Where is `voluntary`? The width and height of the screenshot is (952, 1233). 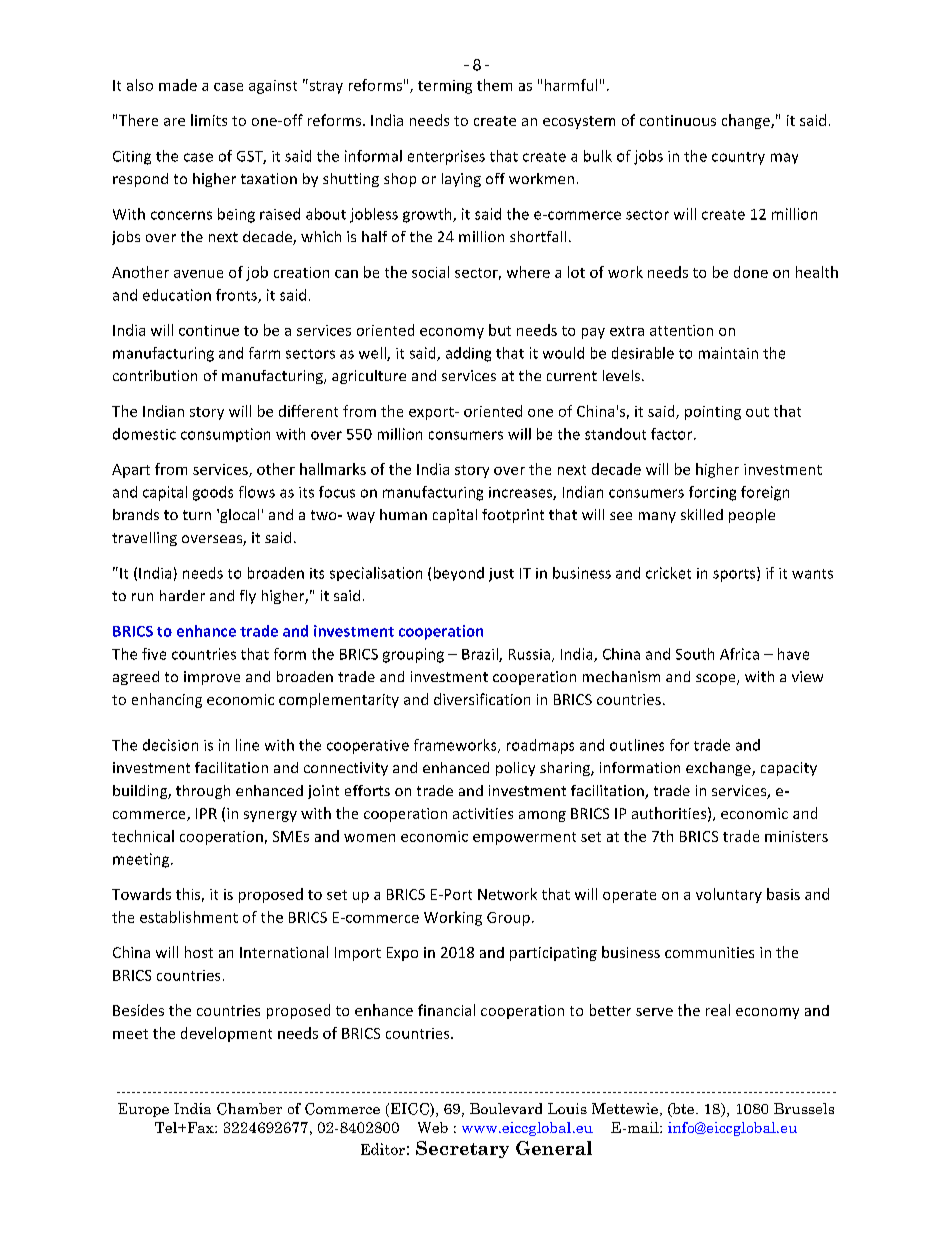 voluntary is located at coordinates (729, 895).
